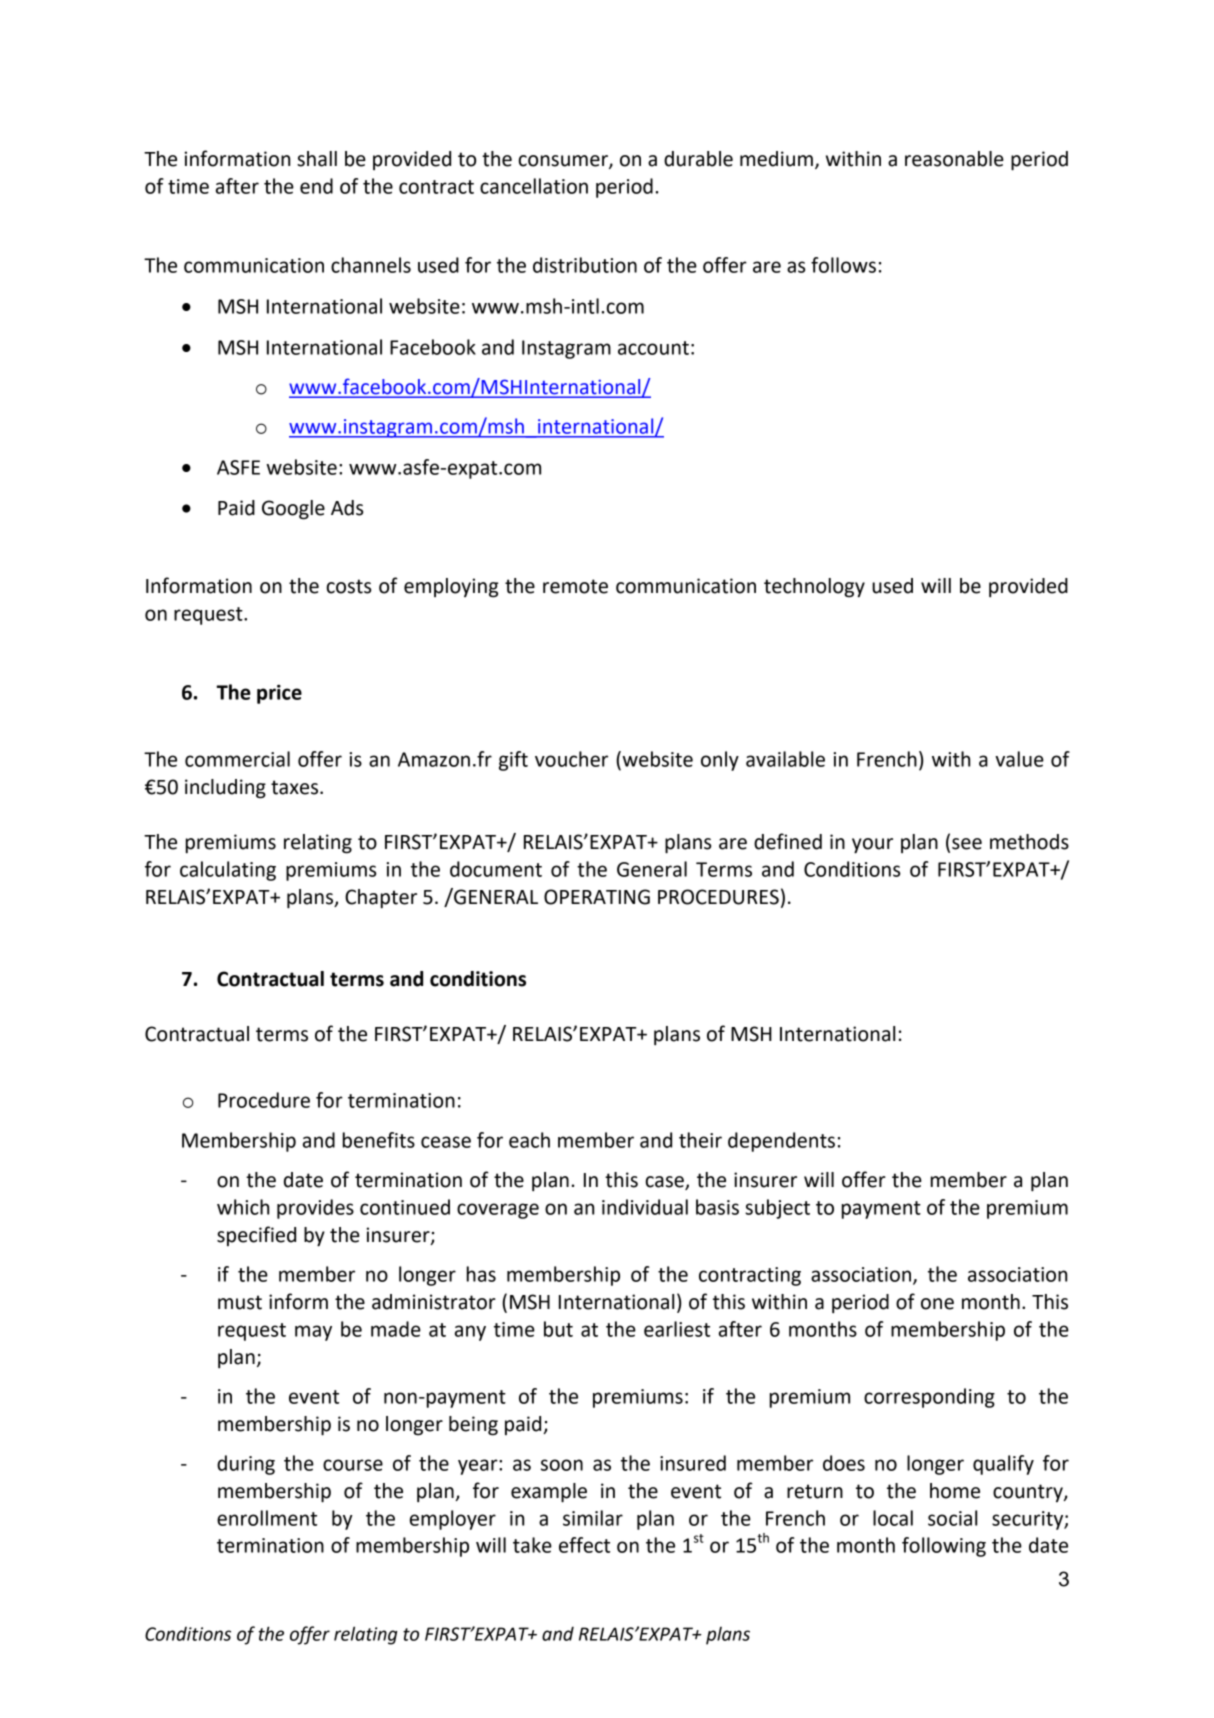 This screenshot has height=1718, width=1214. I want to click on social, so click(952, 1518).
